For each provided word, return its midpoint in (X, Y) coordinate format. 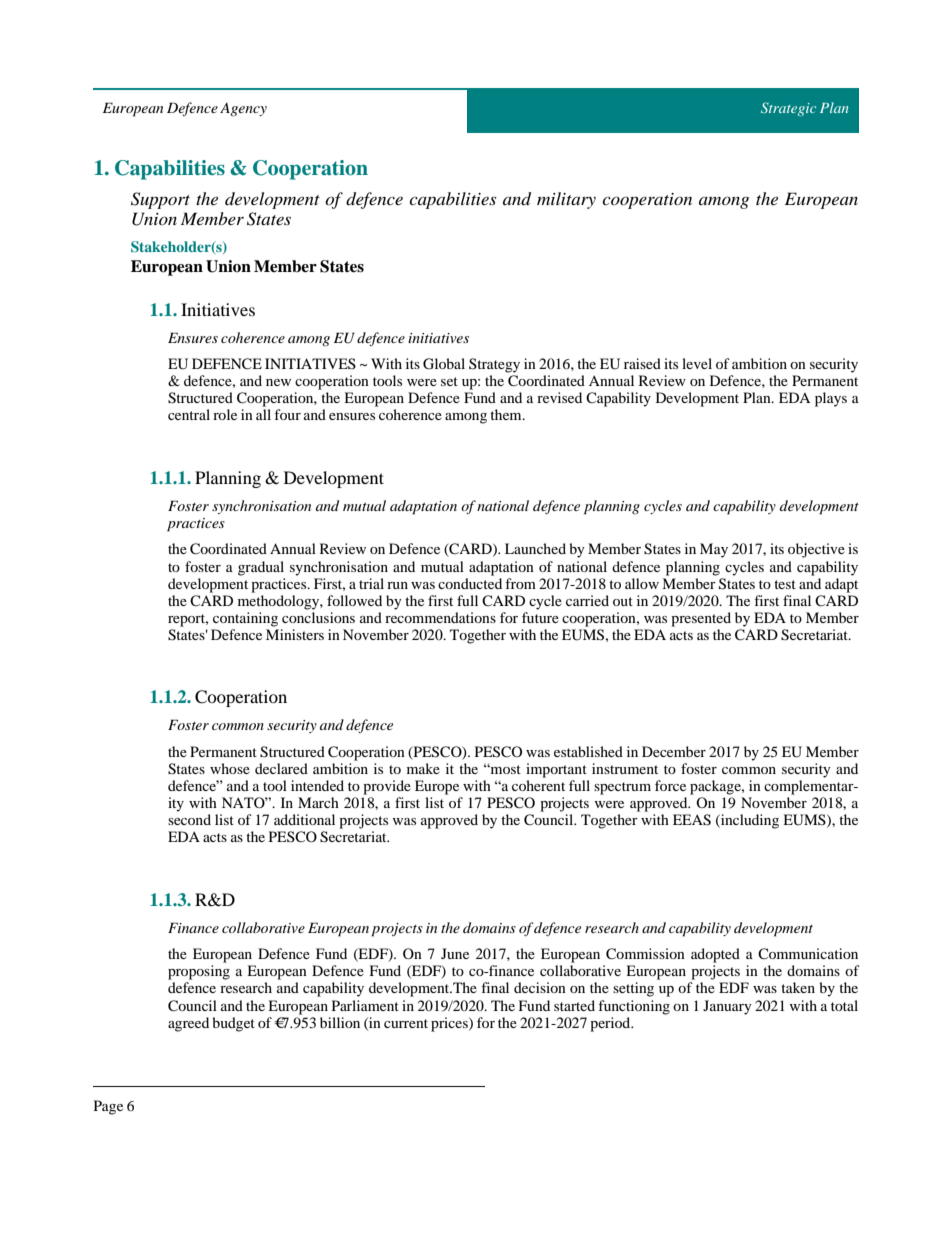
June (455, 953)
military (566, 200)
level (697, 363)
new (278, 382)
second (189, 819)
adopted (715, 955)
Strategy (494, 365)
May (714, 550)
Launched (535, 548)
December (674, 751)
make (423, 768)
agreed (188, 1024)
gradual (261, 568)
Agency (243, 110)
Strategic (789, 109)
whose (230, 768)
